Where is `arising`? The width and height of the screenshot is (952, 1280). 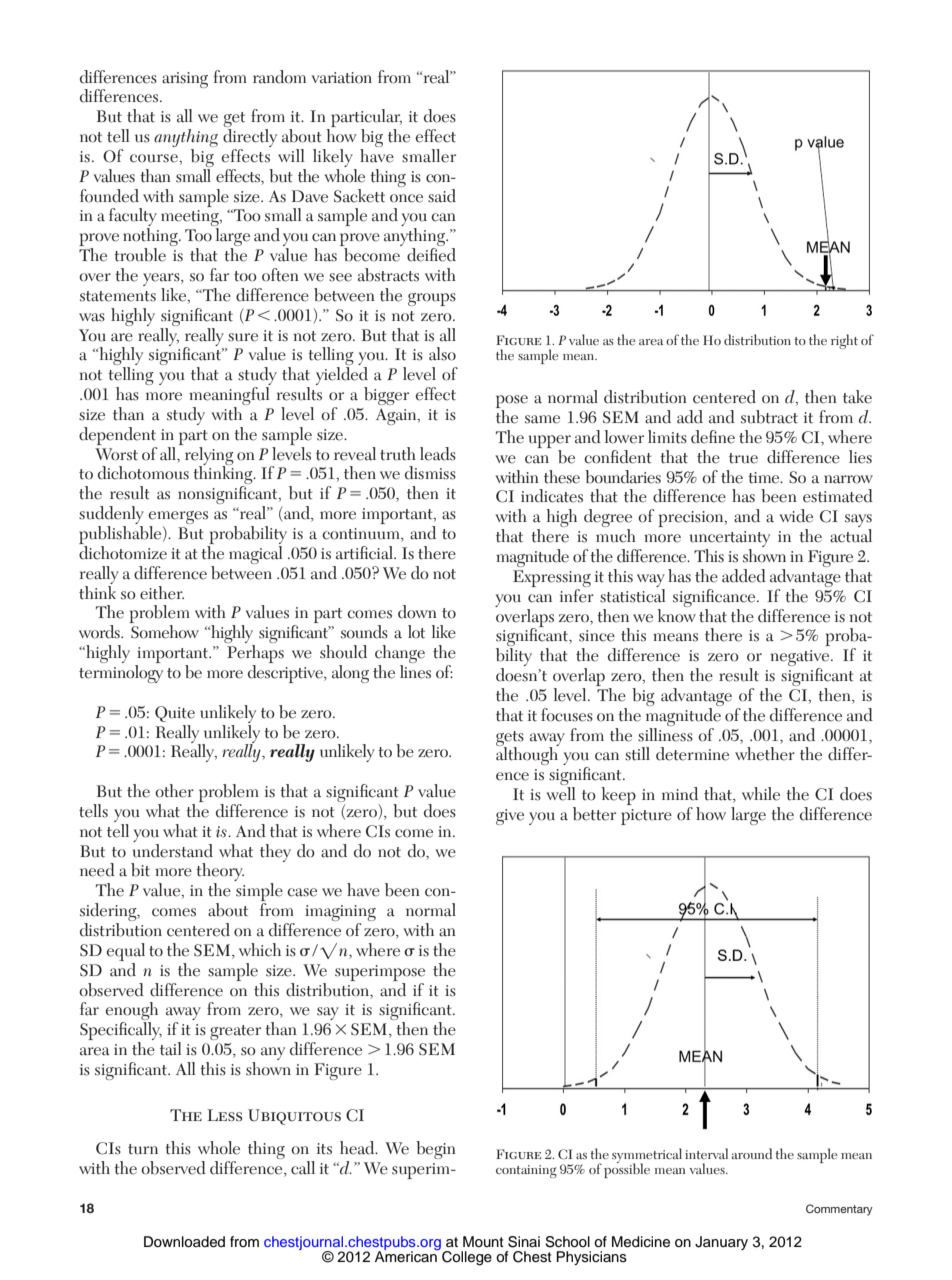
arising is located at coordinates (185, 80).
